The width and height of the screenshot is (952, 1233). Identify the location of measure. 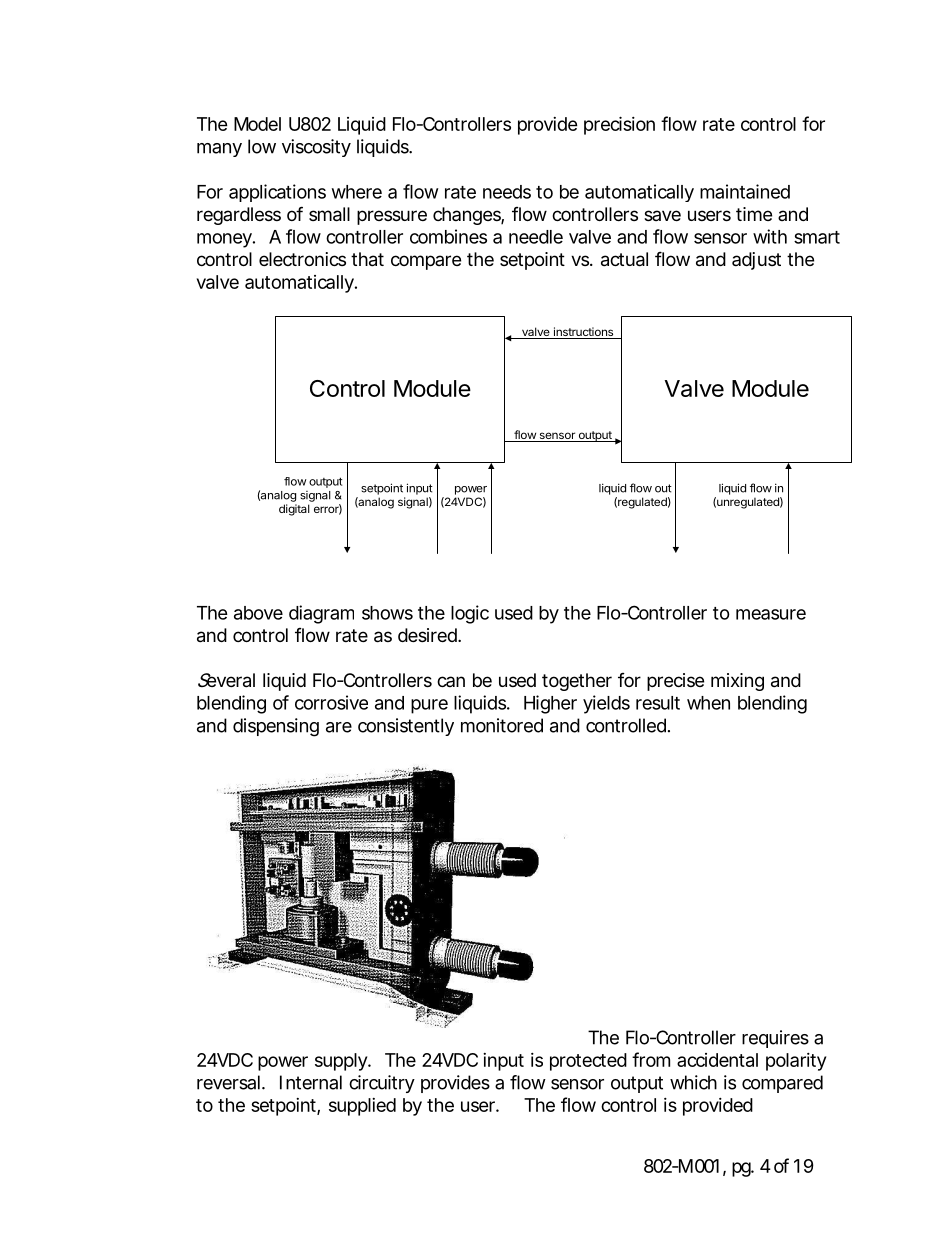
(771, 614).
